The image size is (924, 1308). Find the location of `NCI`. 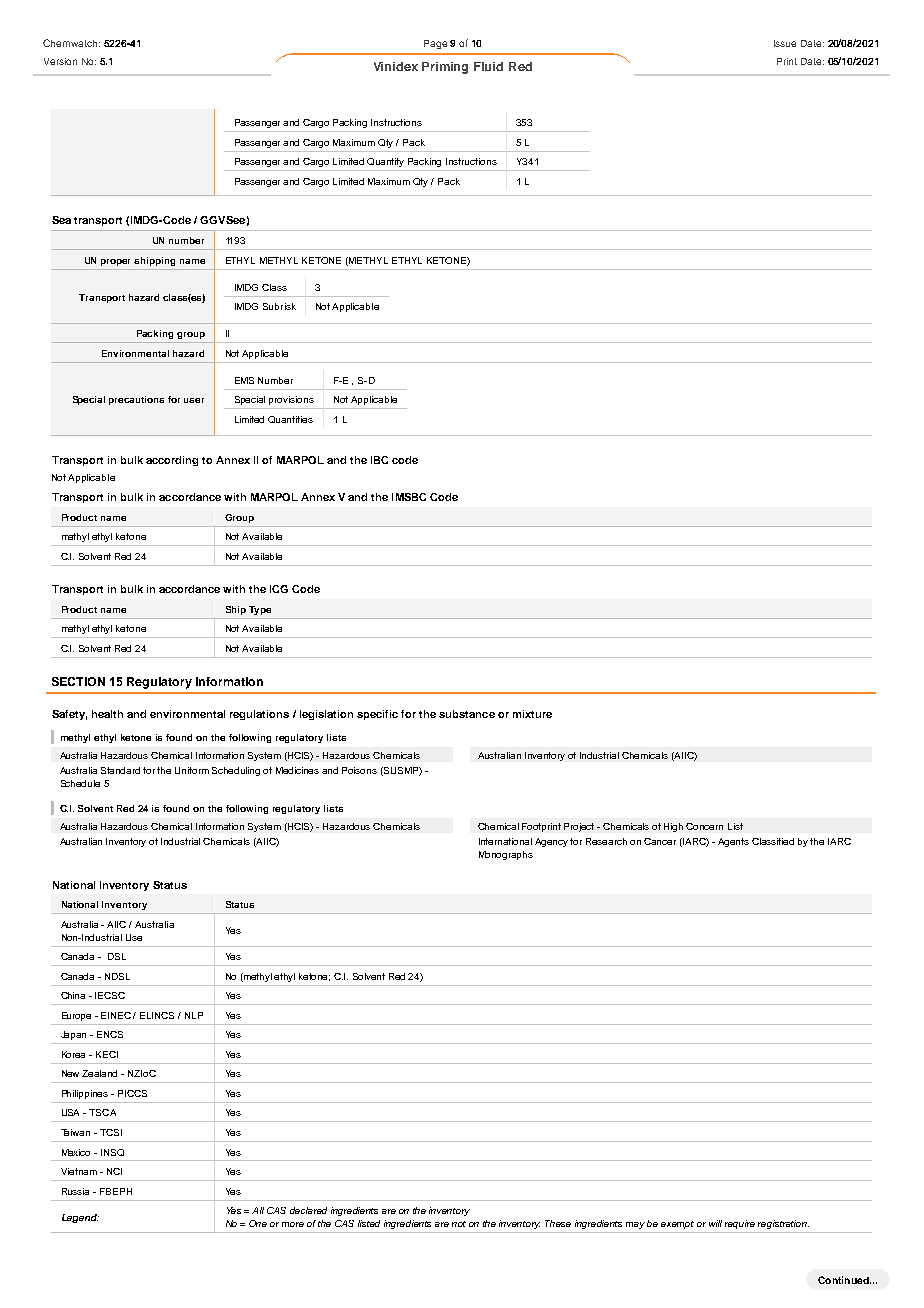

NCI is located at coordinates (114, 1171).
